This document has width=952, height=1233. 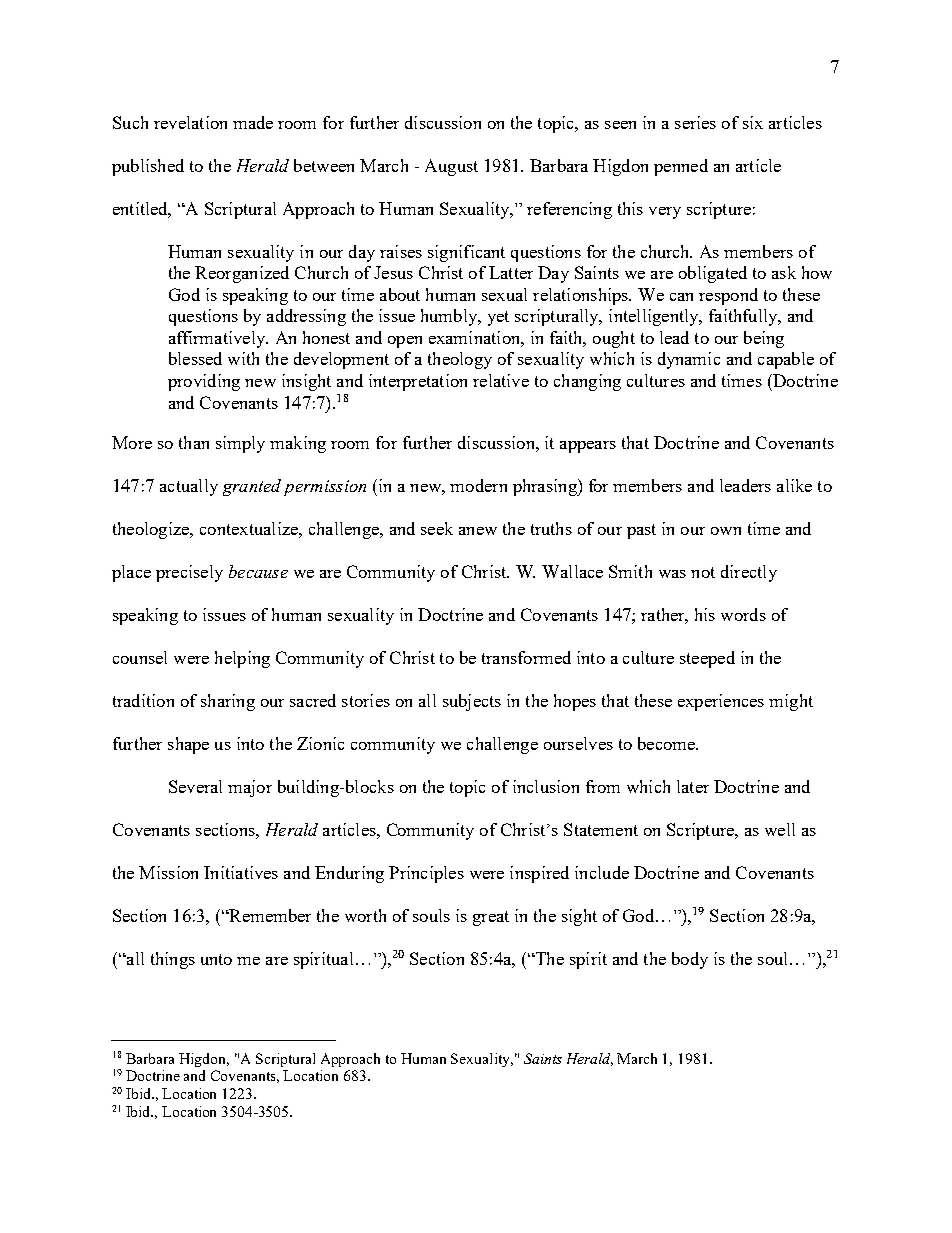 What do you see at coordinates (721, 702) in the document?
I see `experiences` at bounding box center [721, 702].
